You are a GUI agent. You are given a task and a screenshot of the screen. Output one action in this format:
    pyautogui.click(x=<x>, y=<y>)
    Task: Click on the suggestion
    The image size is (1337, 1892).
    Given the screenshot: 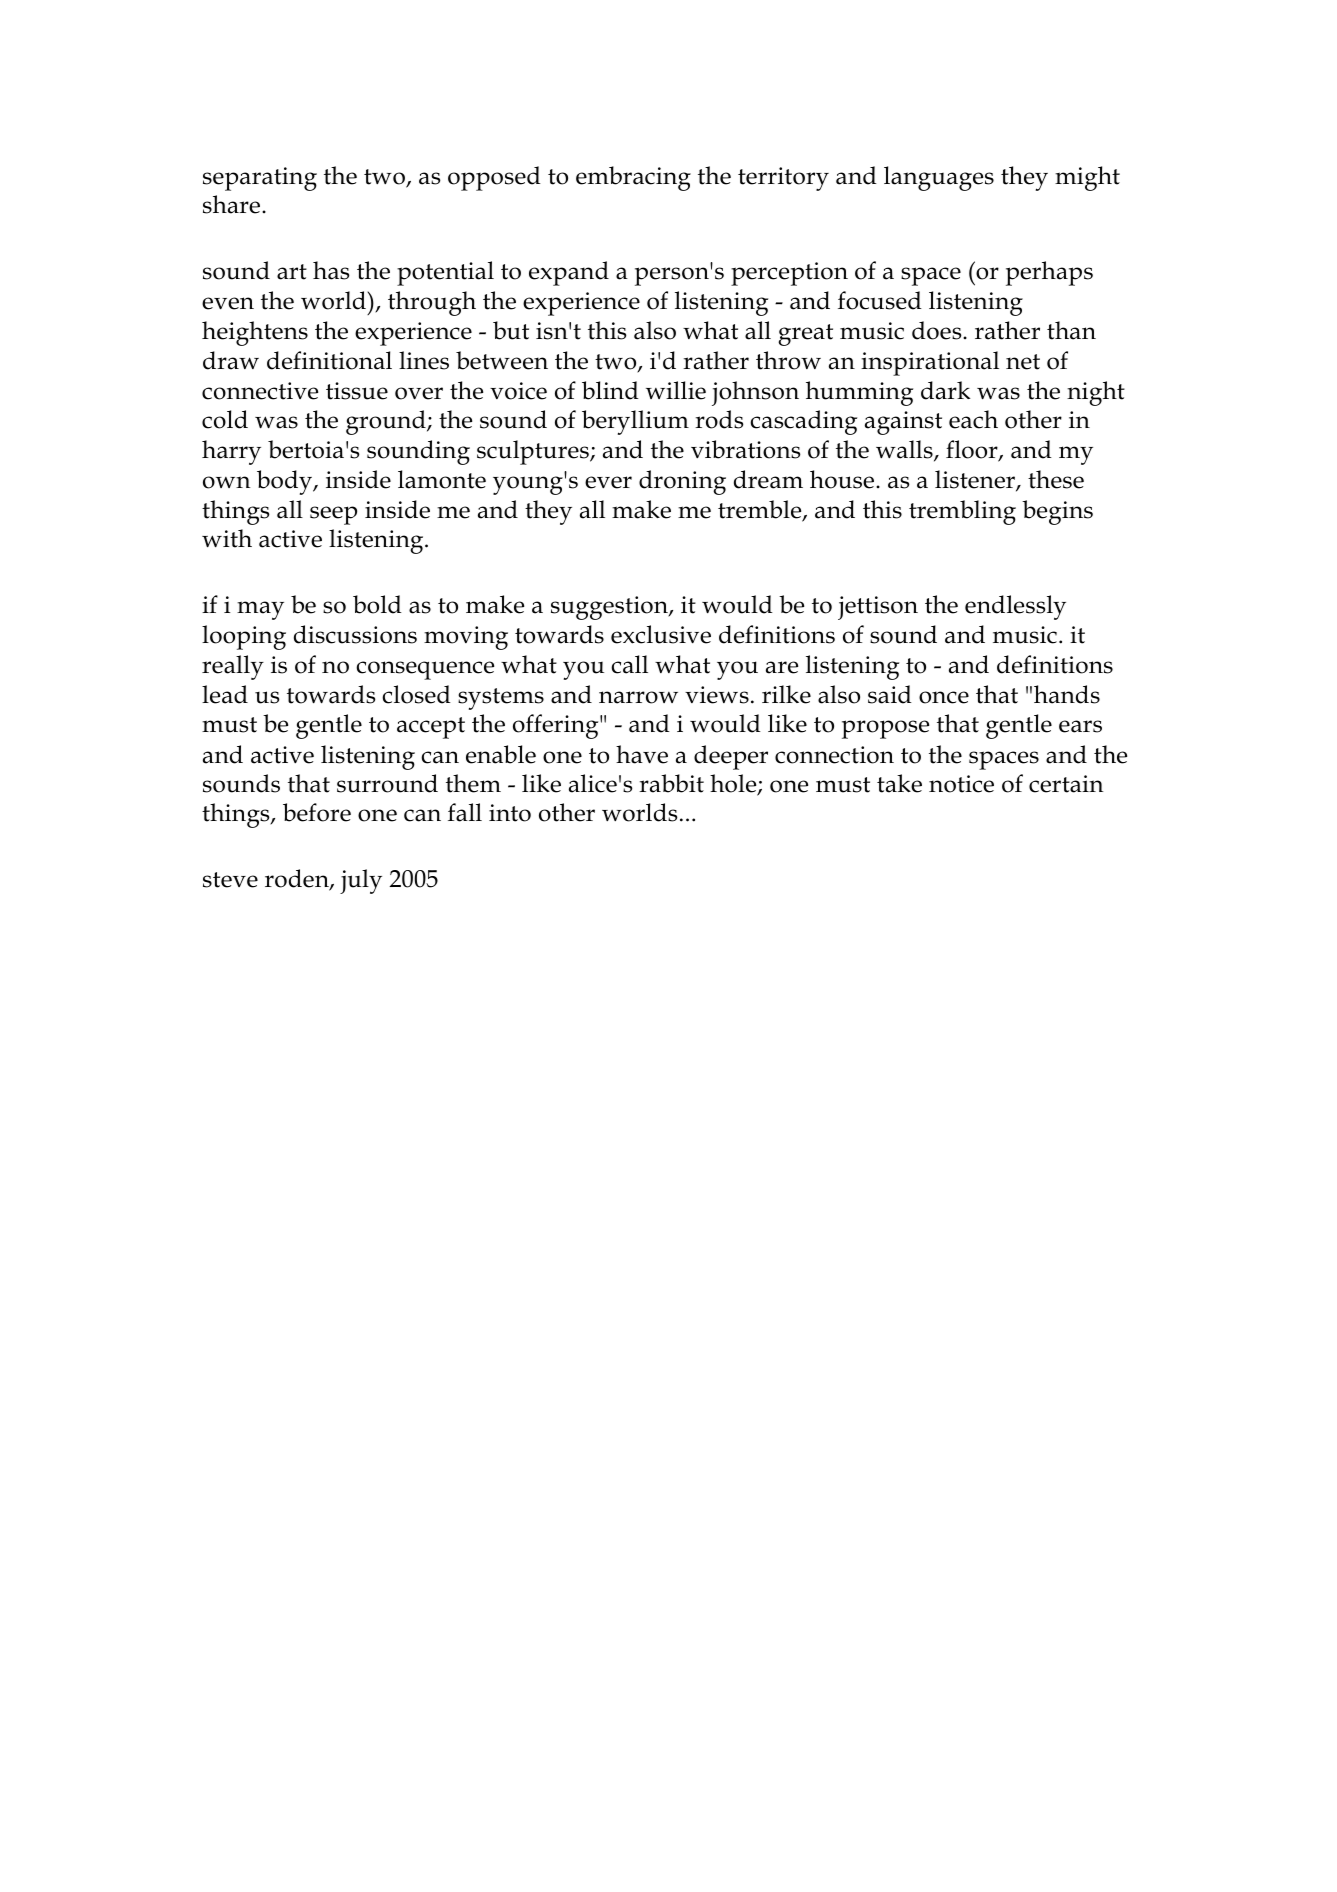 What is the action you would take?
    pyautogui.click(x=610, y=608)
